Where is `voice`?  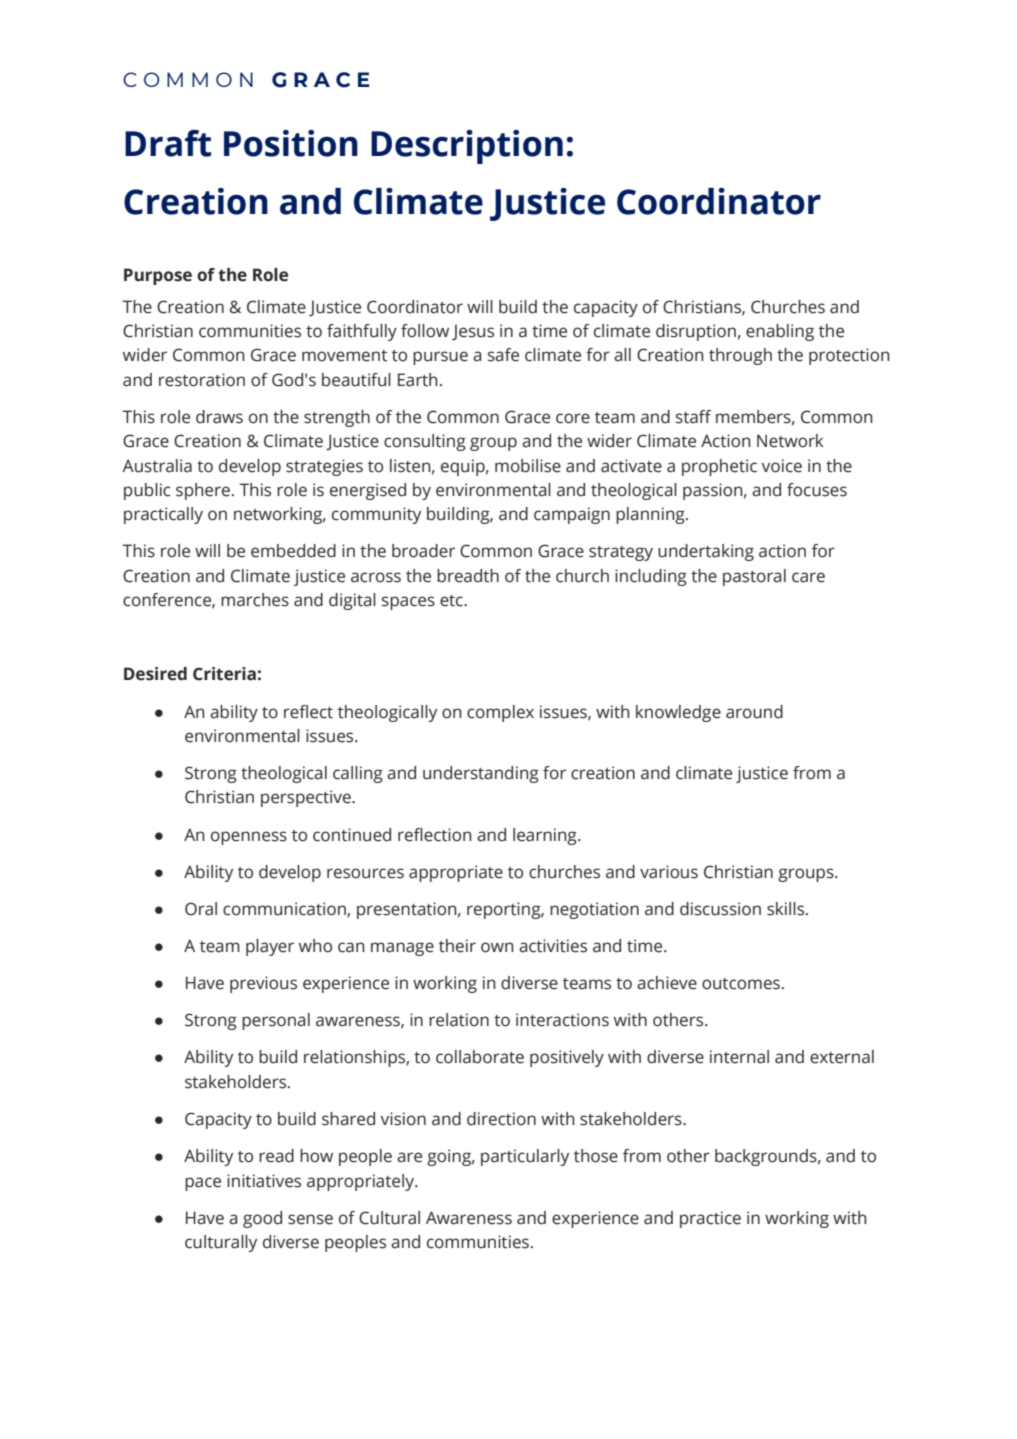 voice is located at coordinates (781, 466).
